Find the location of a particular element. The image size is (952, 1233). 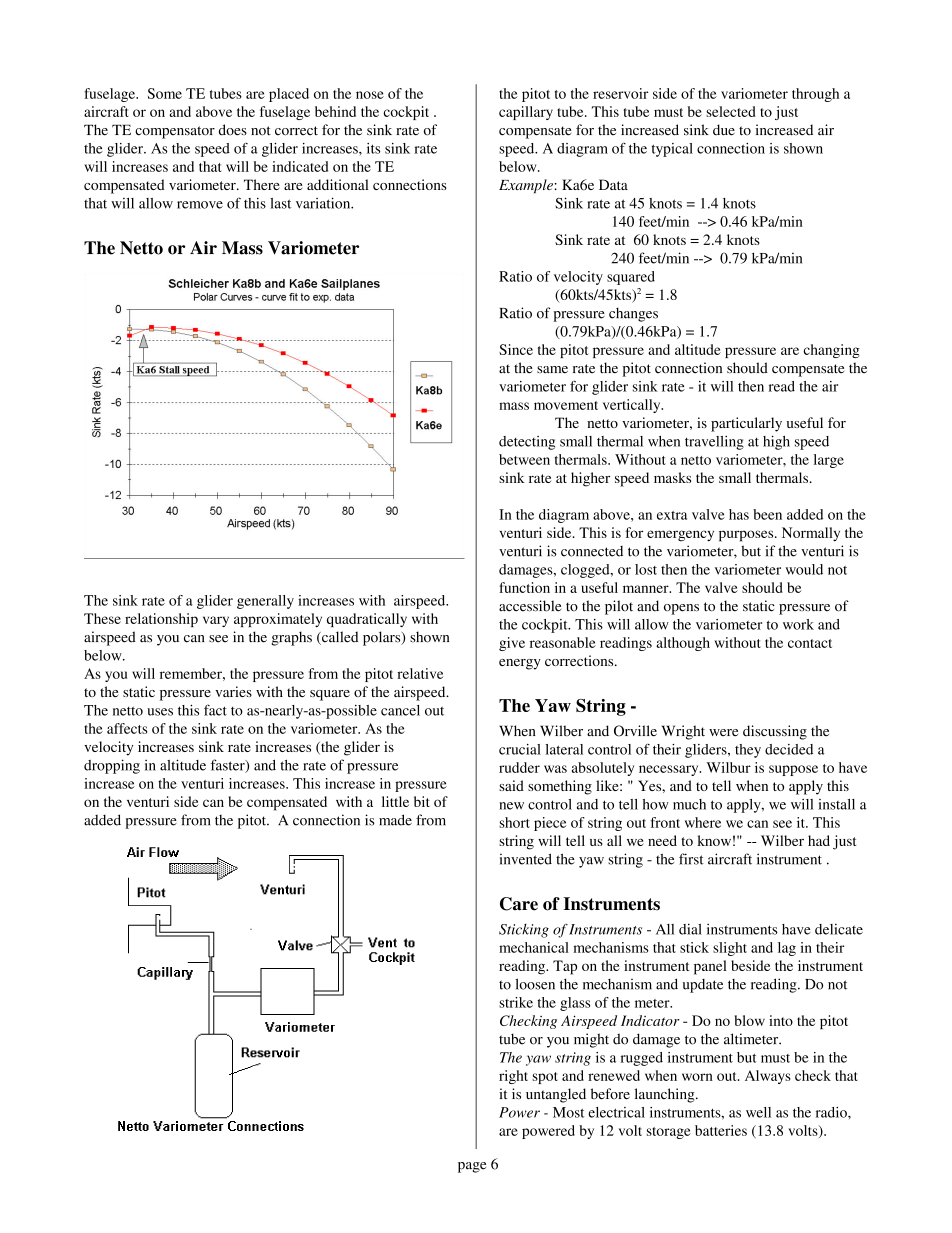

Since is located at coordinates (516, 349).
